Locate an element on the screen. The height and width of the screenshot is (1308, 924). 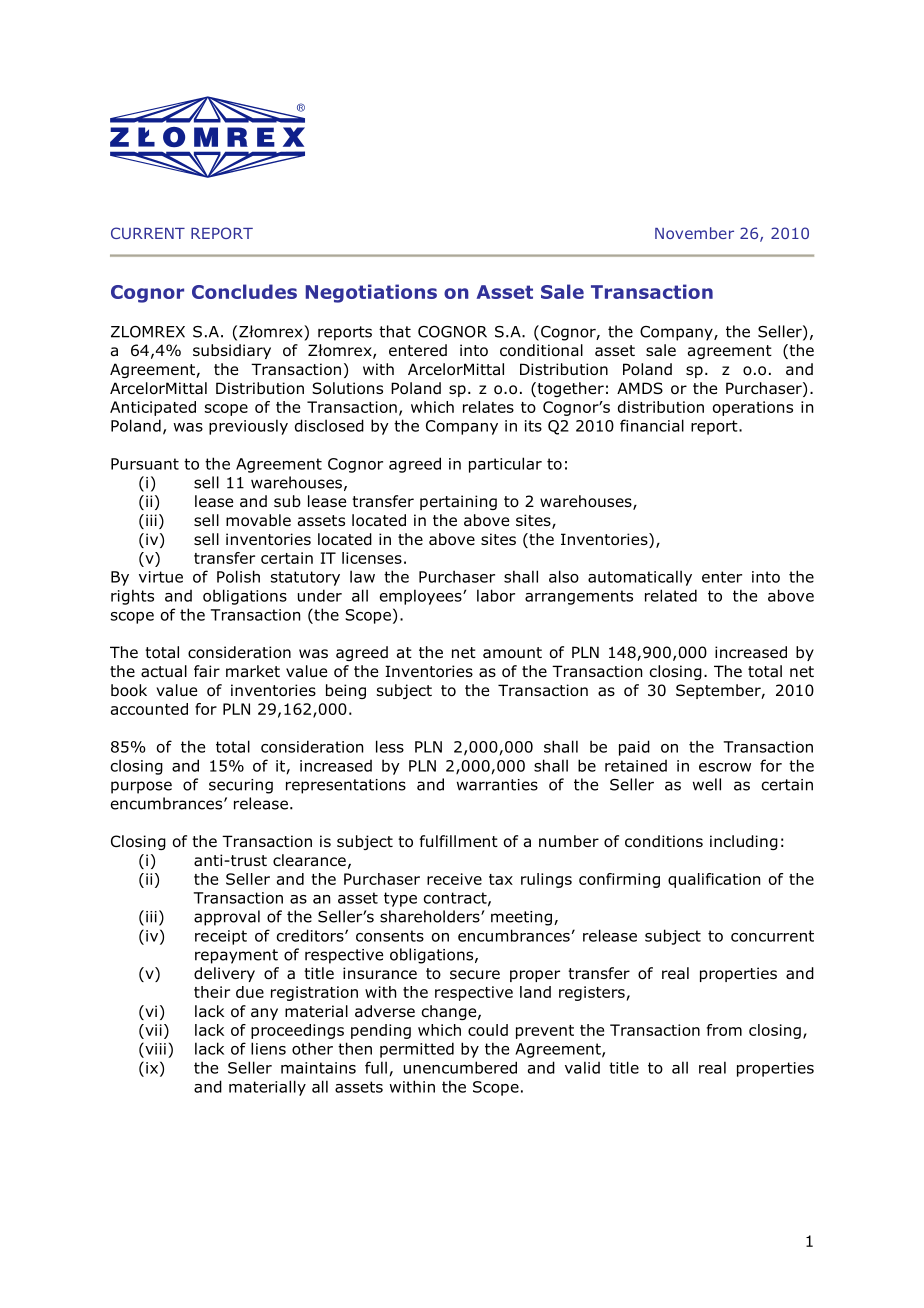
qualification is located at coordinates (714, 880).
